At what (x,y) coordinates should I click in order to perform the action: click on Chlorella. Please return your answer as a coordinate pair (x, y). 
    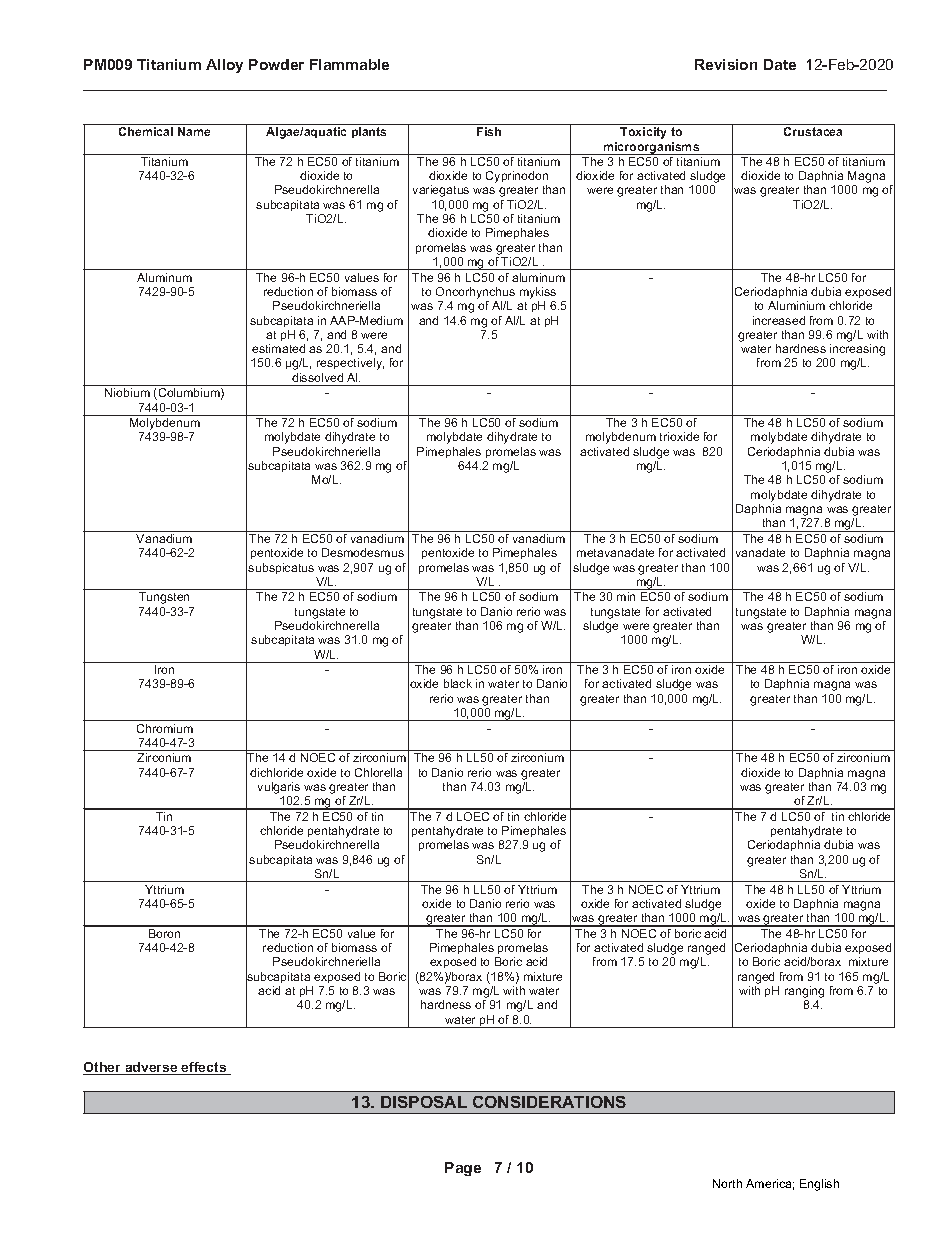
    Looking at the image, I should click on (378, 772).
